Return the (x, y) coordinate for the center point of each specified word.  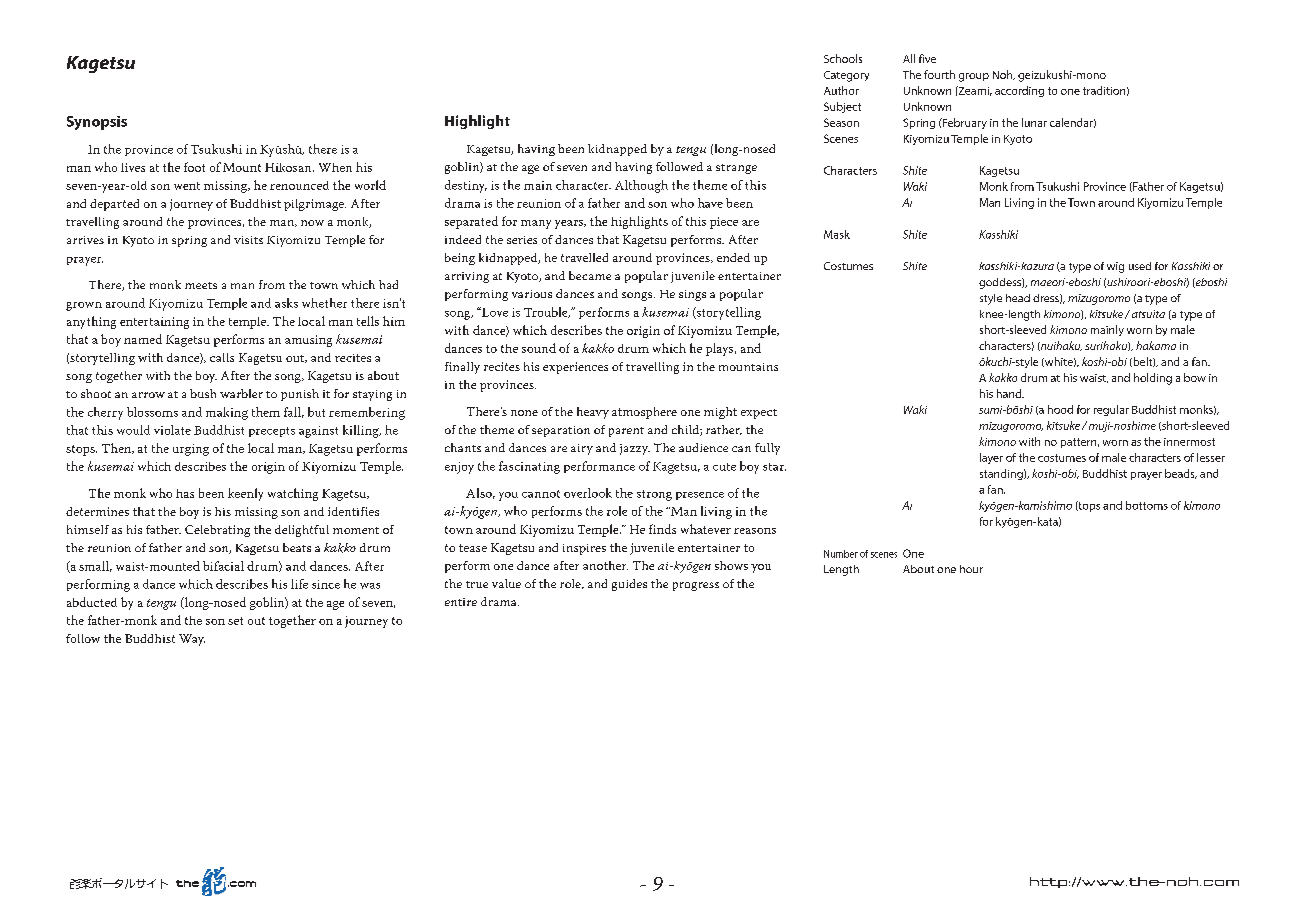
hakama (1156, 345)
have (710, 203)
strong (654, 495)
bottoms (1147, 505)
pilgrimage (315, 205)
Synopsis (97, 123)
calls (222, 357)
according (1019, 91)
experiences (575, 368)
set (235, 621)
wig (1115, 267)
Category (846, 76)
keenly (245, 494)
